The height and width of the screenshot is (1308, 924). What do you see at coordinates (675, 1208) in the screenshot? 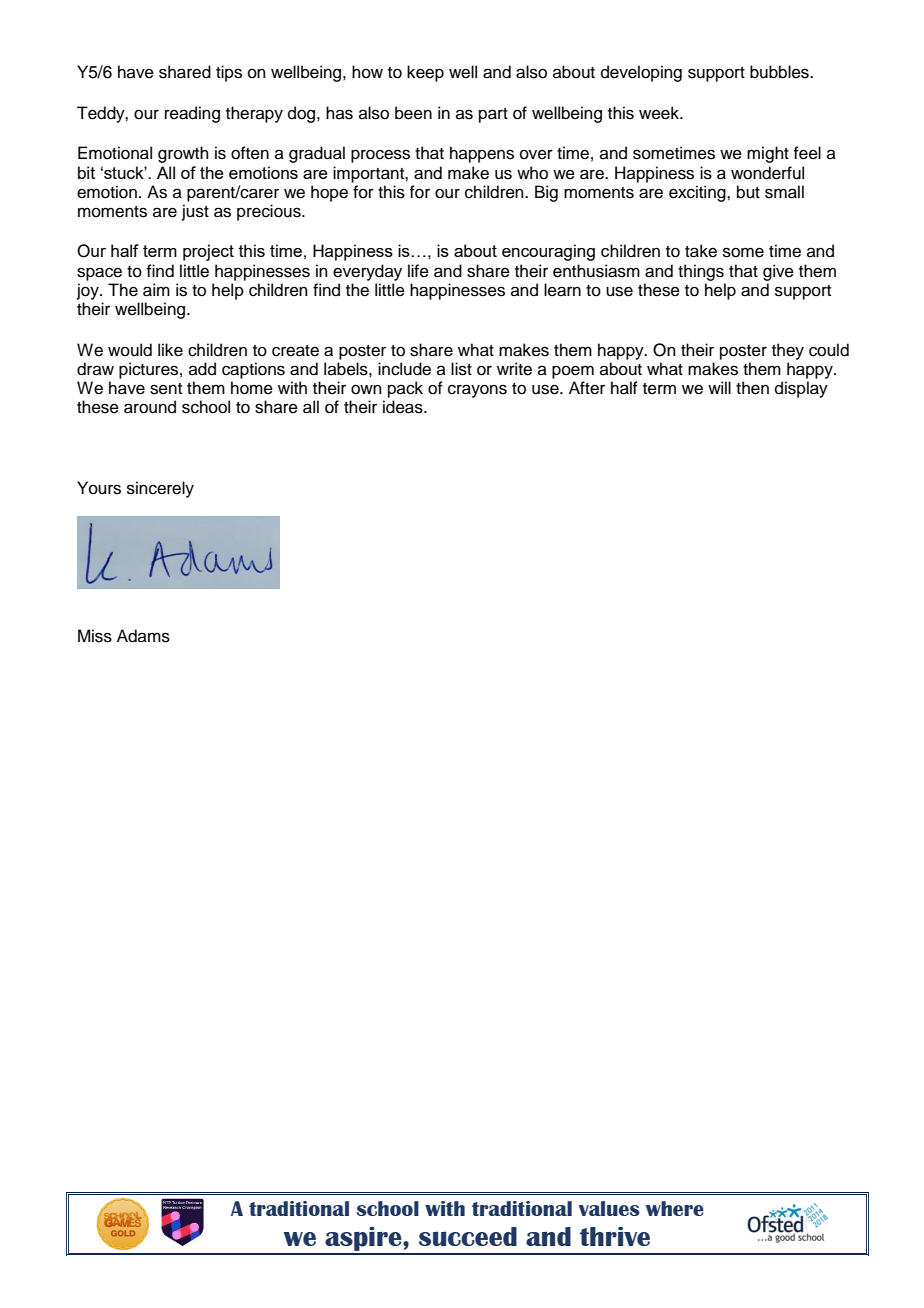
I see `where` at bounding box center [675, 1208].
